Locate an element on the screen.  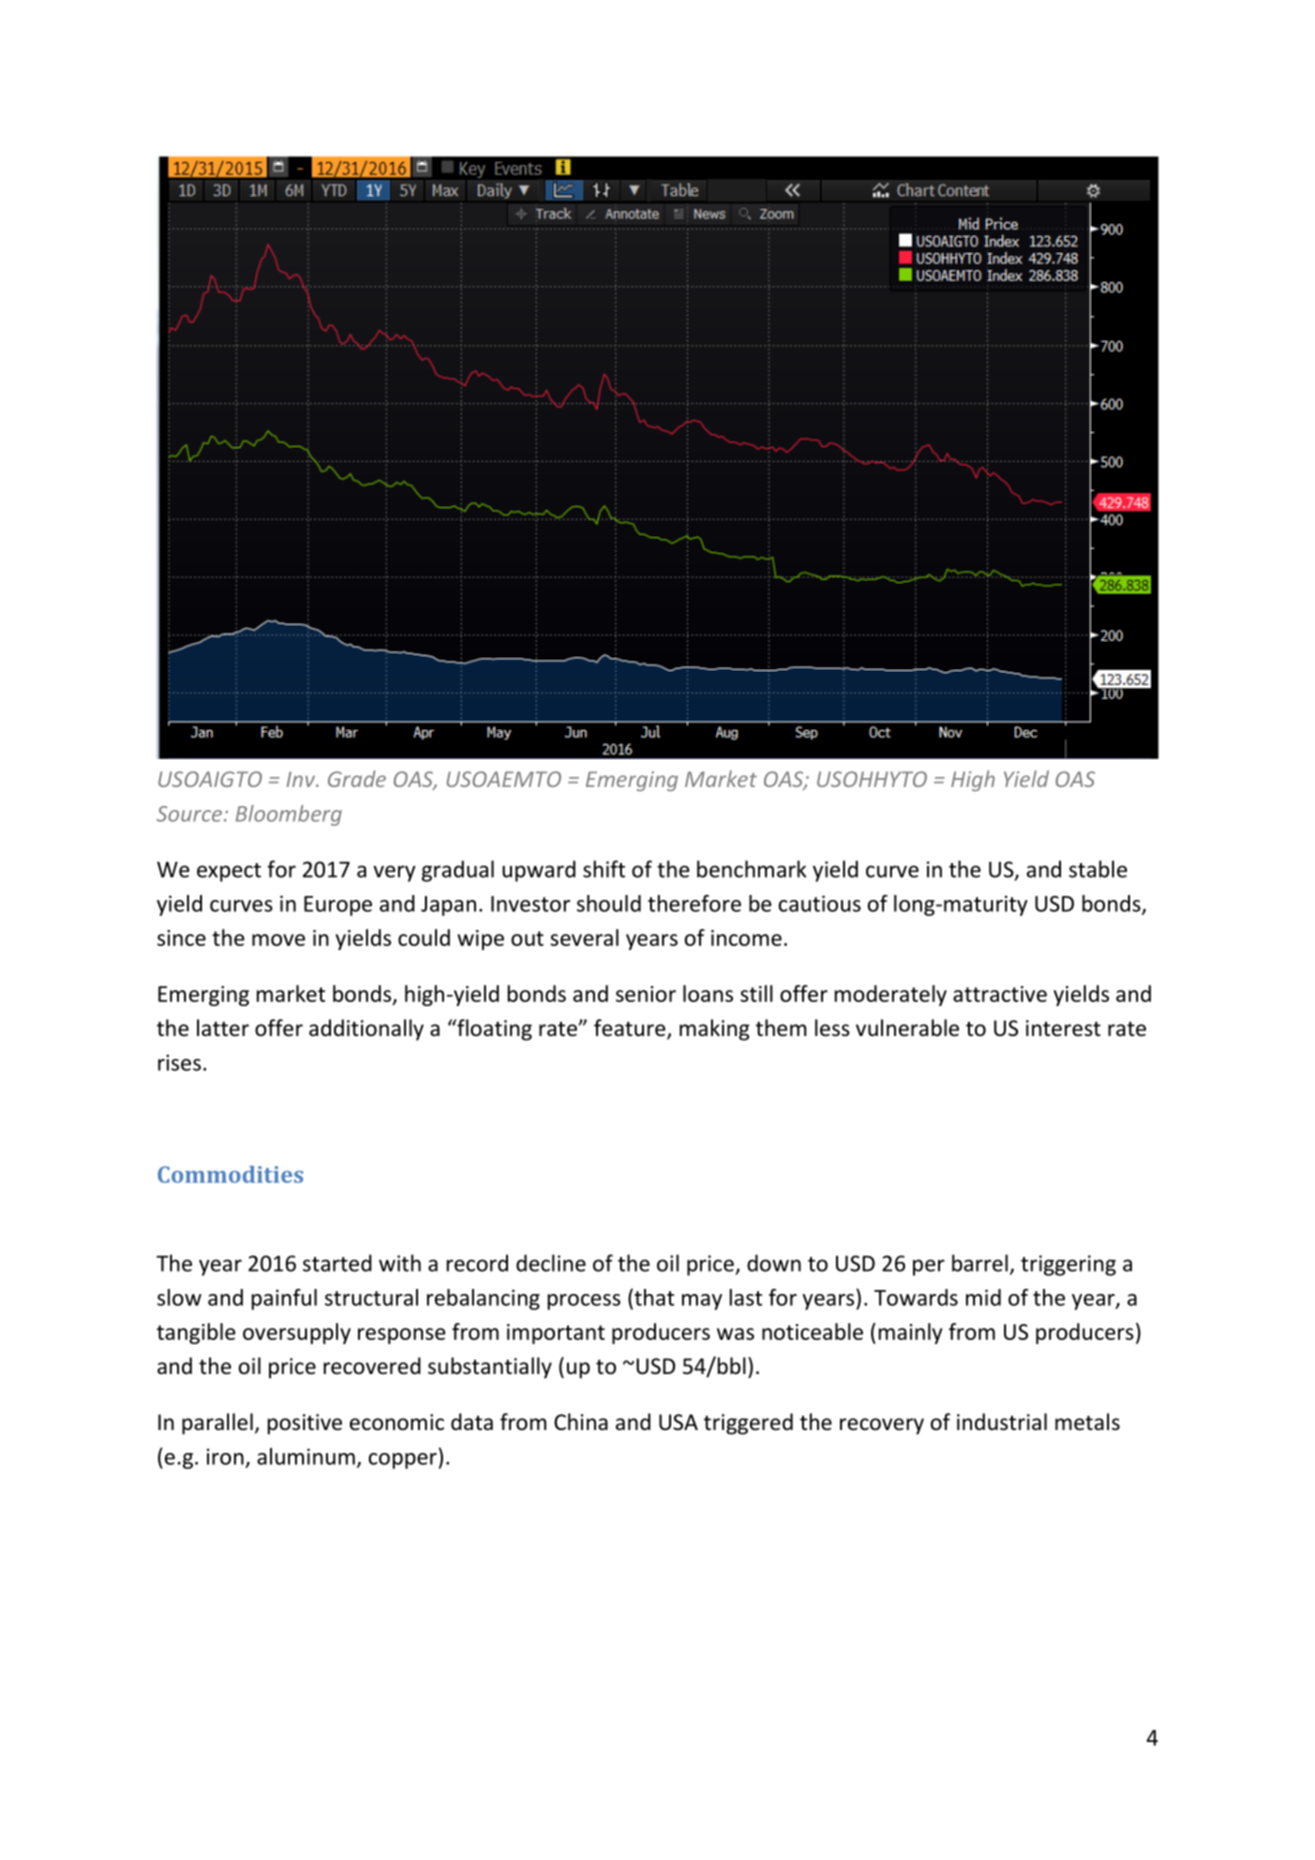
shift is located at coordinates (604, 869).
